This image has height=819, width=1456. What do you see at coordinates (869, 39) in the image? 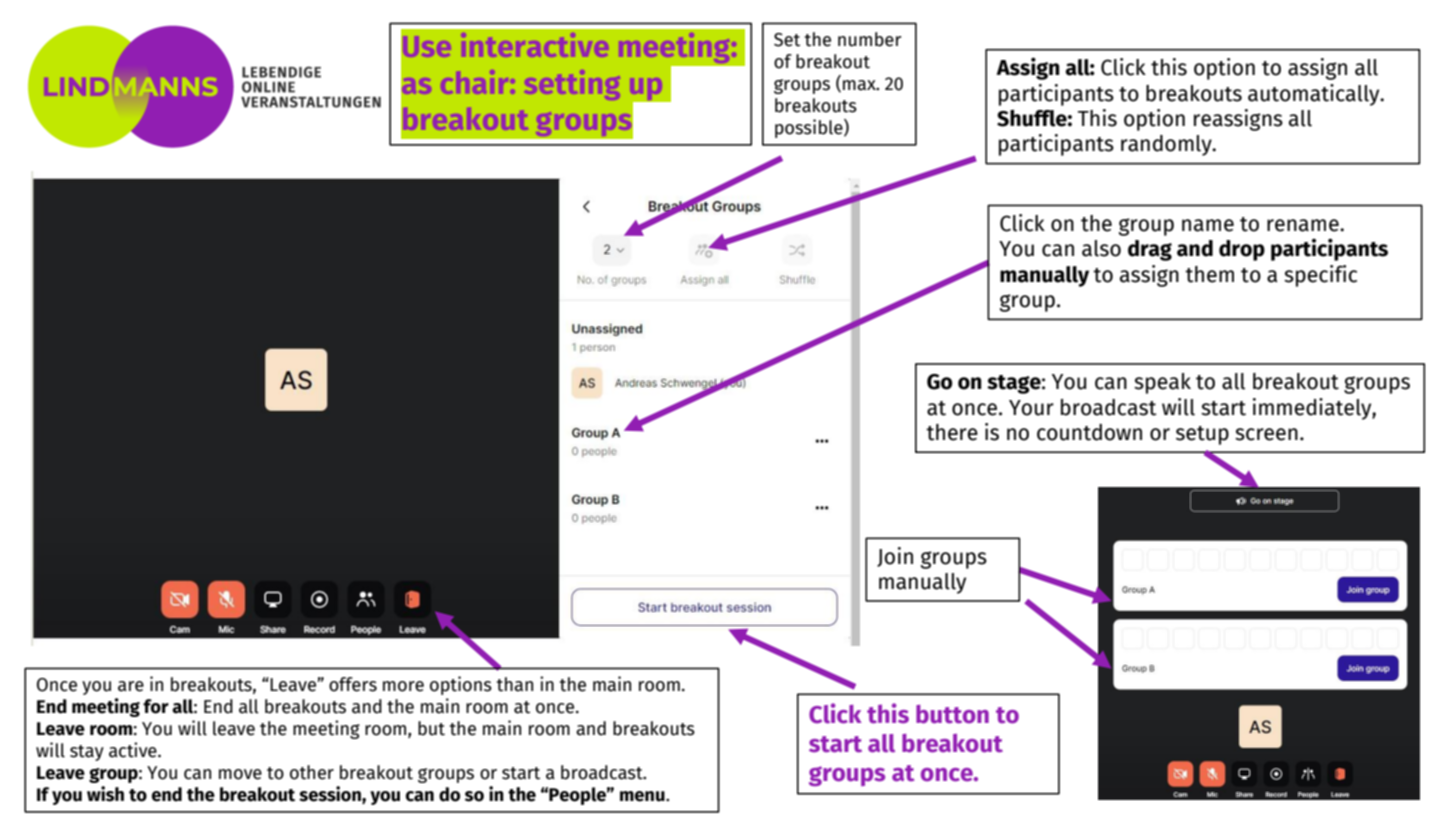
I see `number` at bounding box center [869, 39].
